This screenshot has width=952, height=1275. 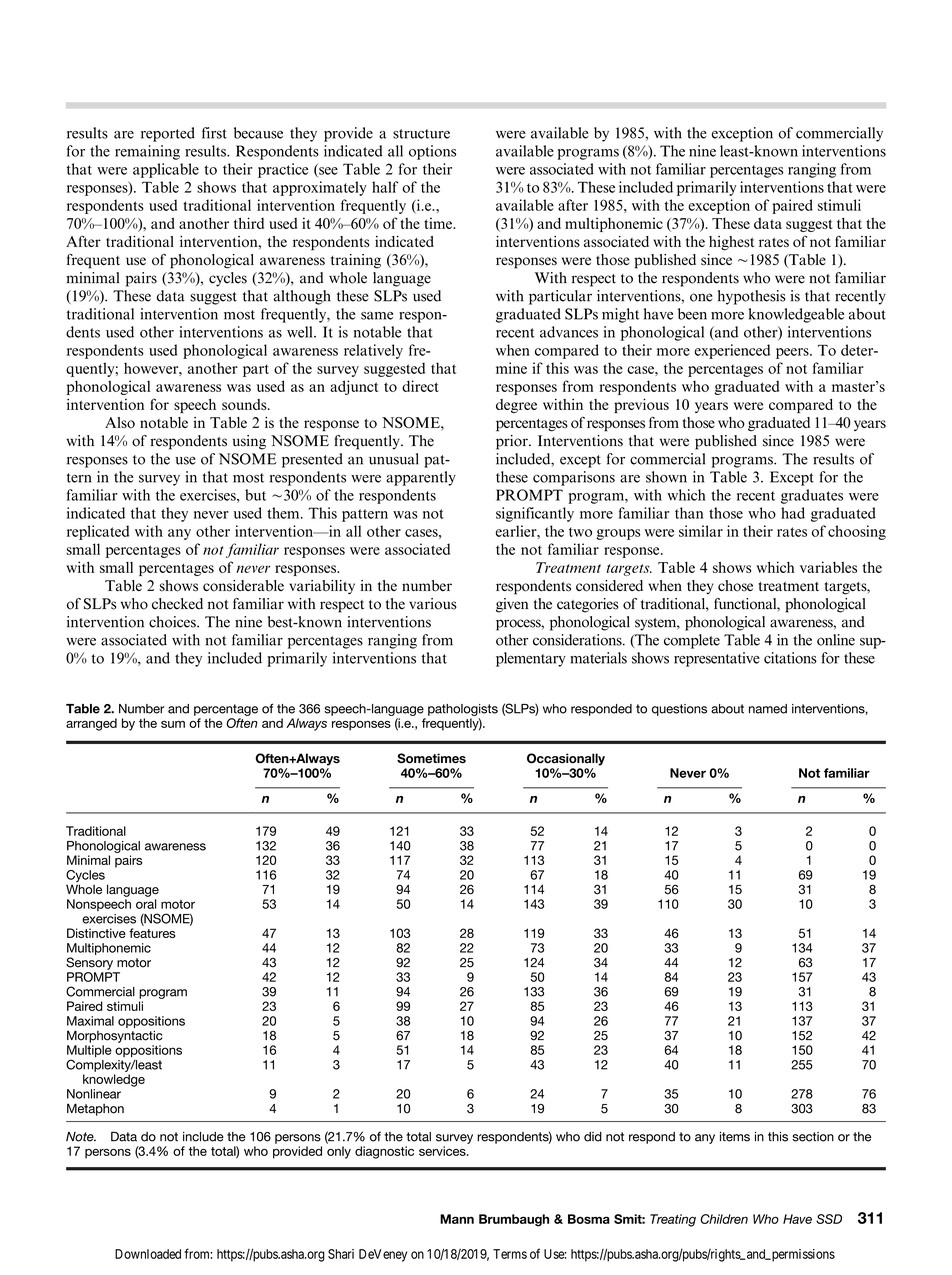 I want to click on items, so click(x=735, y=1137).
